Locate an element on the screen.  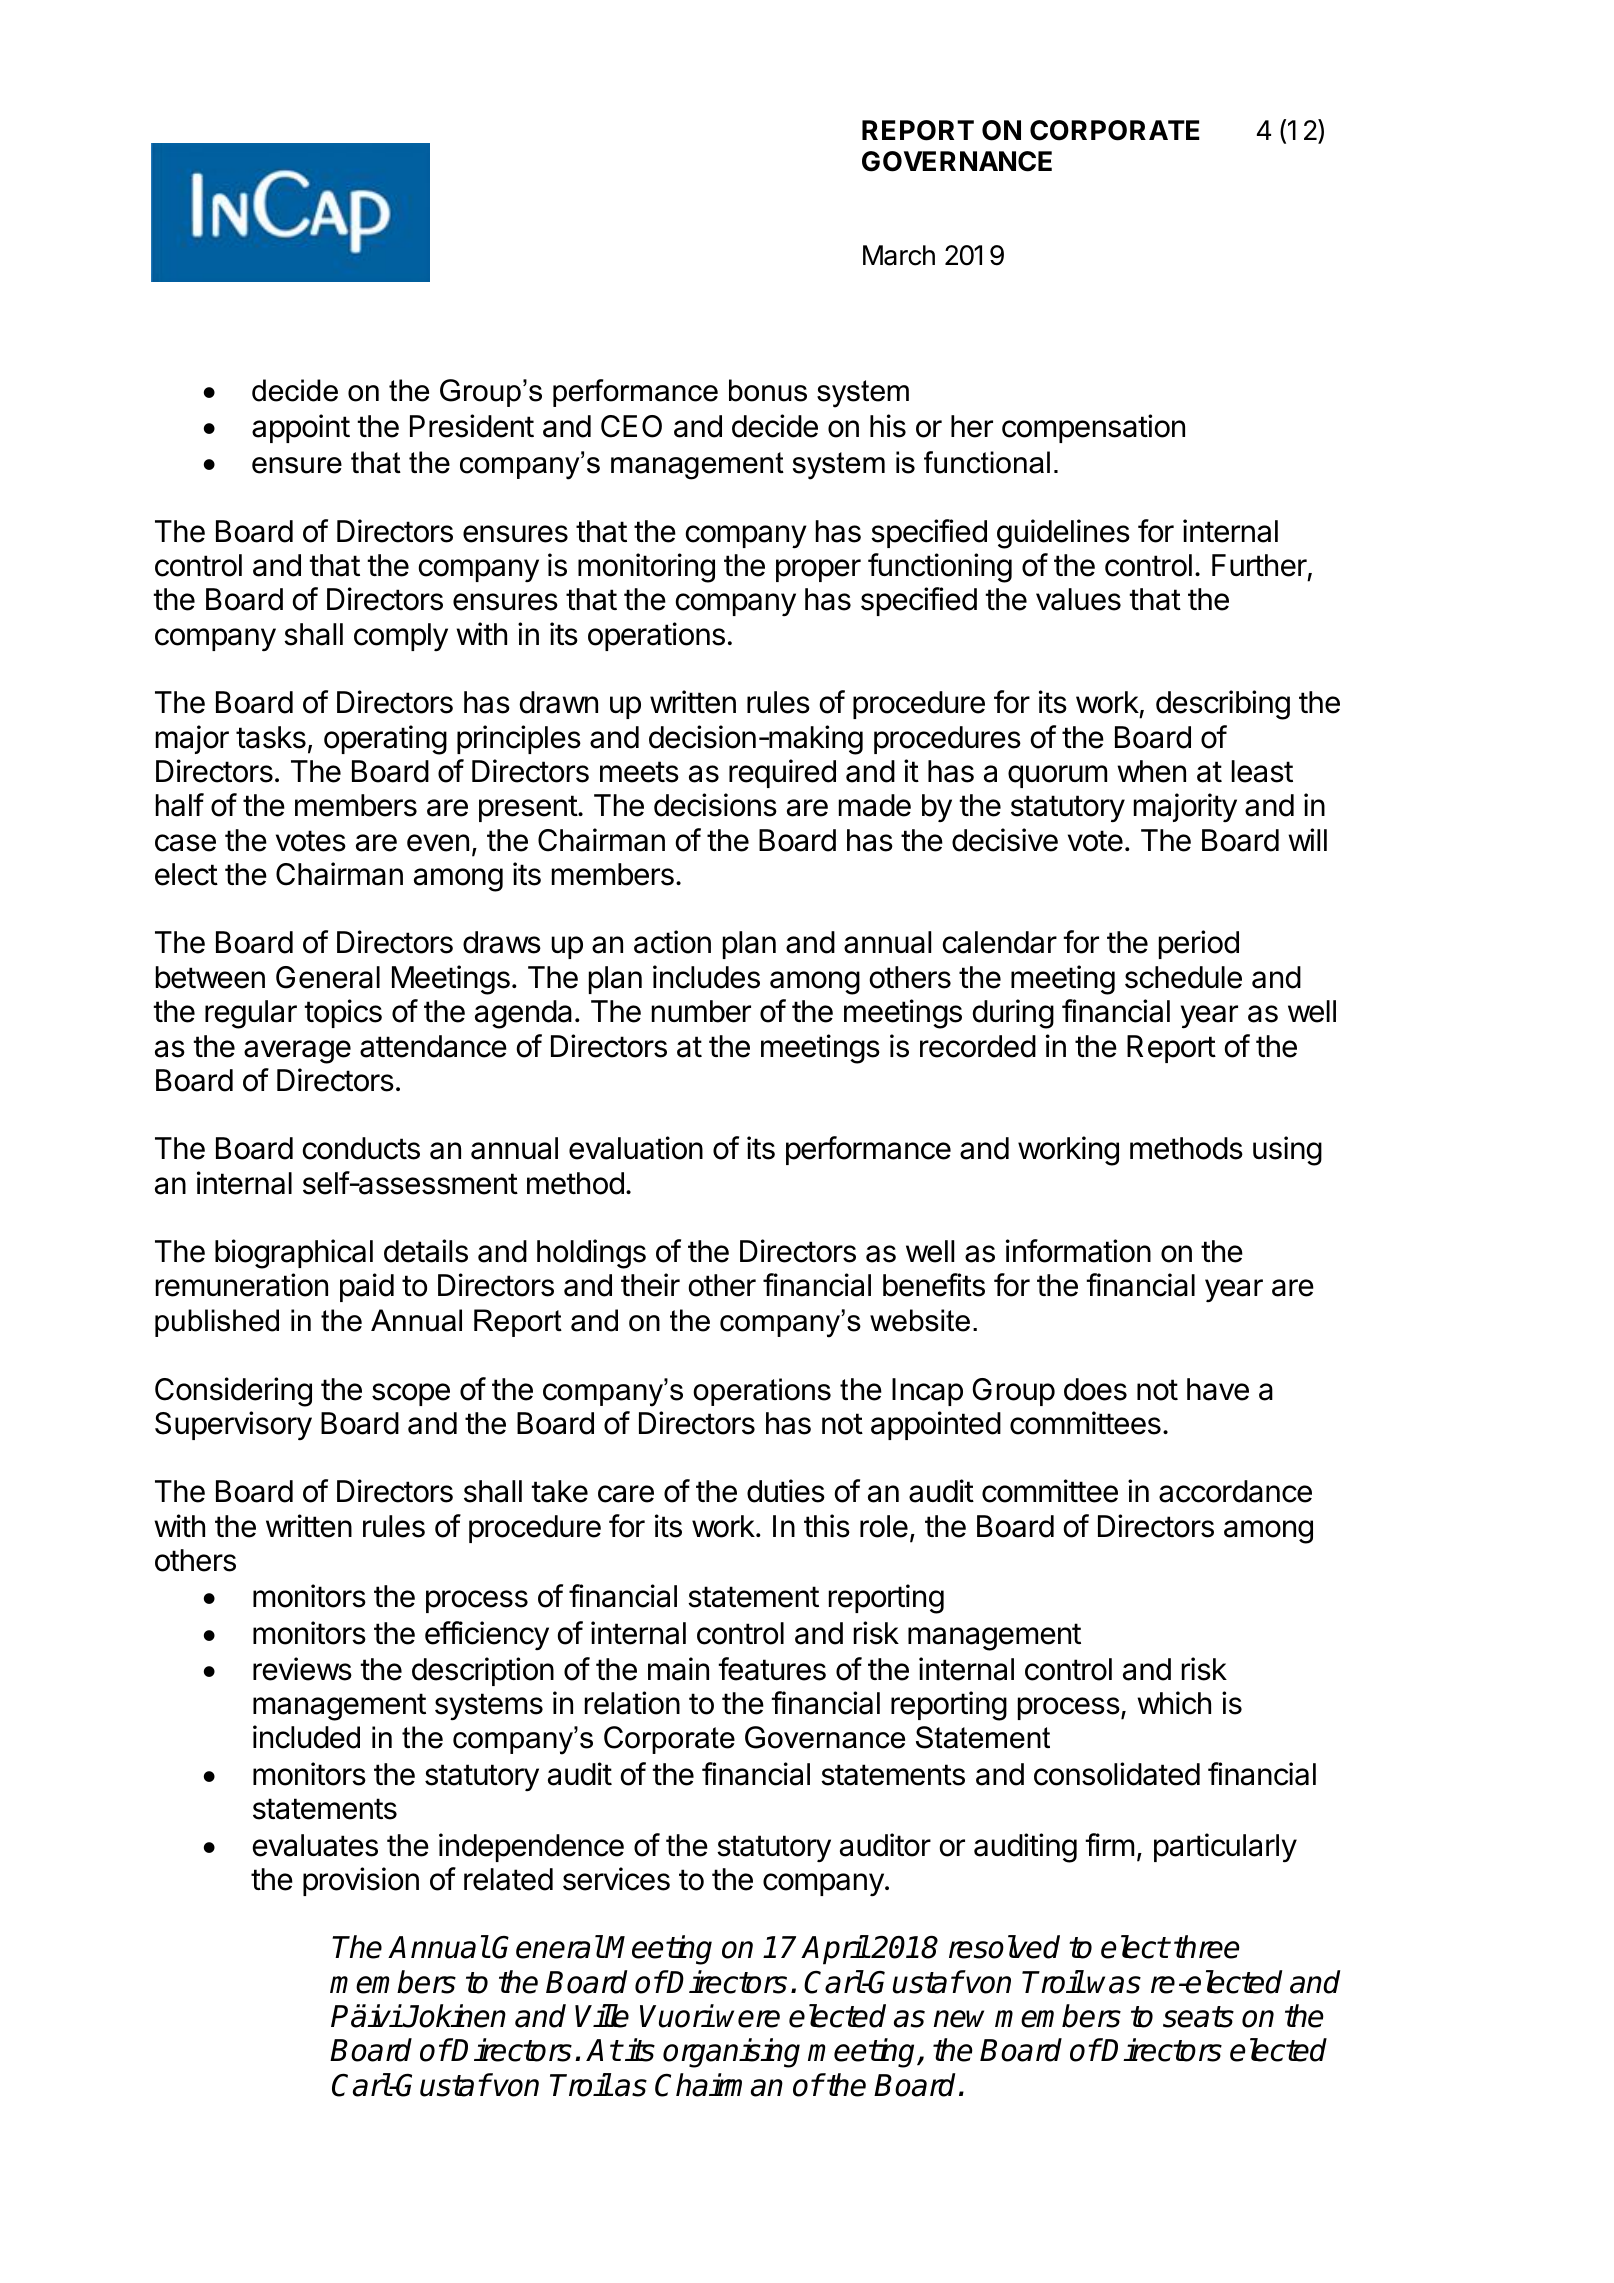
evaluation is located at coordinates (636, 1148).
